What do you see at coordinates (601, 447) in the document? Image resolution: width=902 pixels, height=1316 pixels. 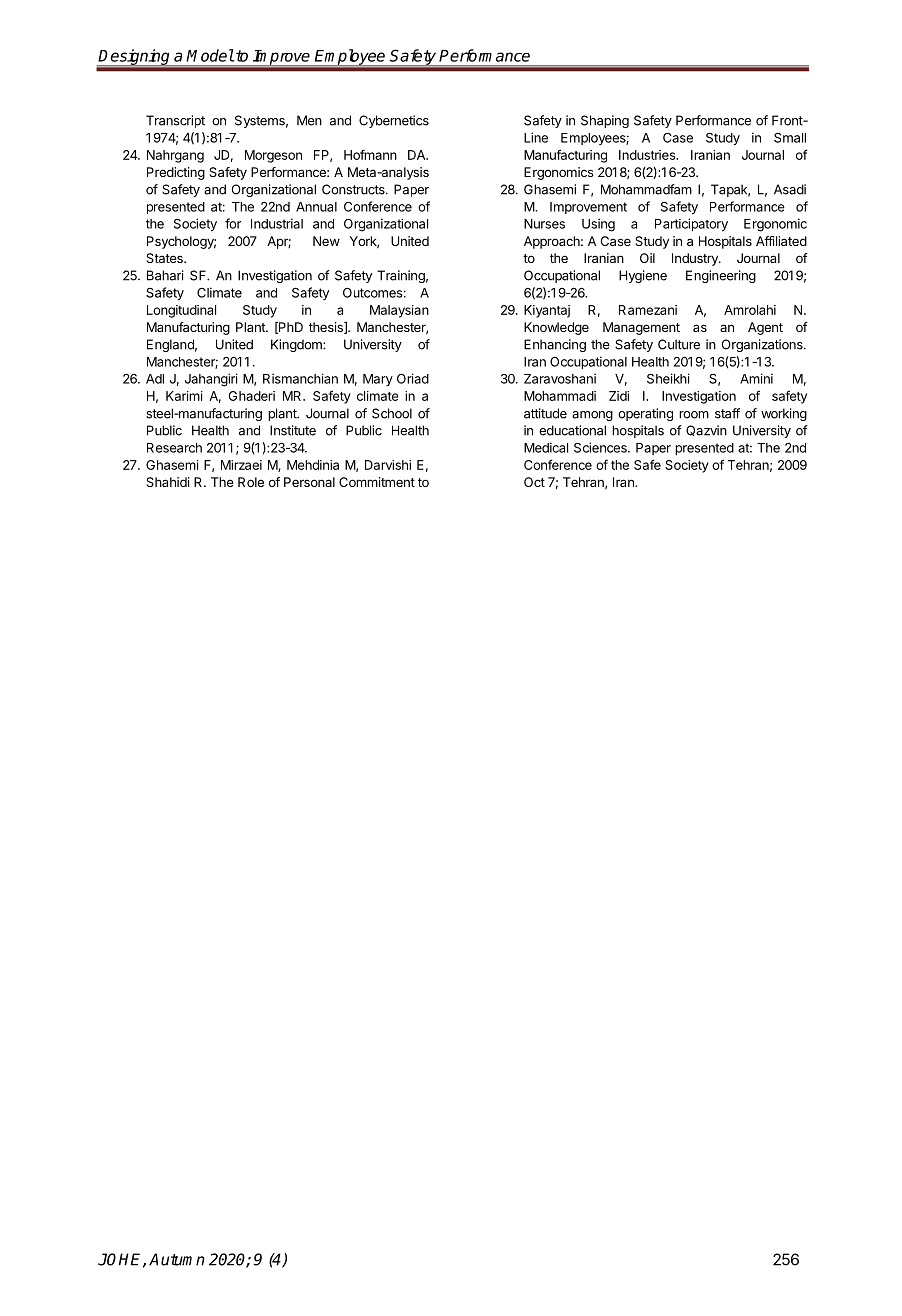 I see `Sciences` at bounding box center [601, 447].
